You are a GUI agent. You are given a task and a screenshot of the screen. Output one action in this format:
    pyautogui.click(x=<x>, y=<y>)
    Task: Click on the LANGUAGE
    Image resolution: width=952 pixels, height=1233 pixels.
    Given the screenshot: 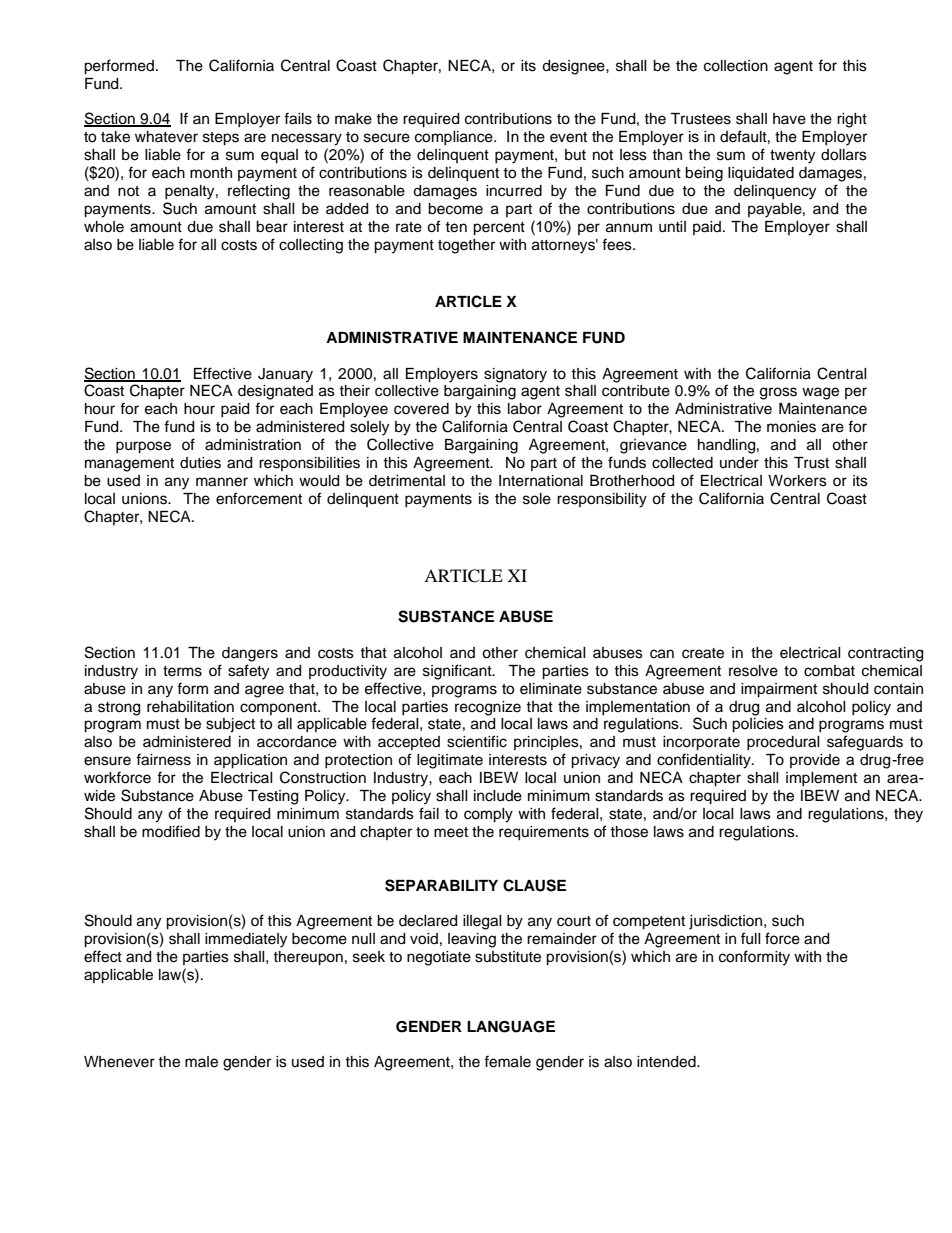 What is the action you would take?
    pyautogui.click(x=511, y=1027)
